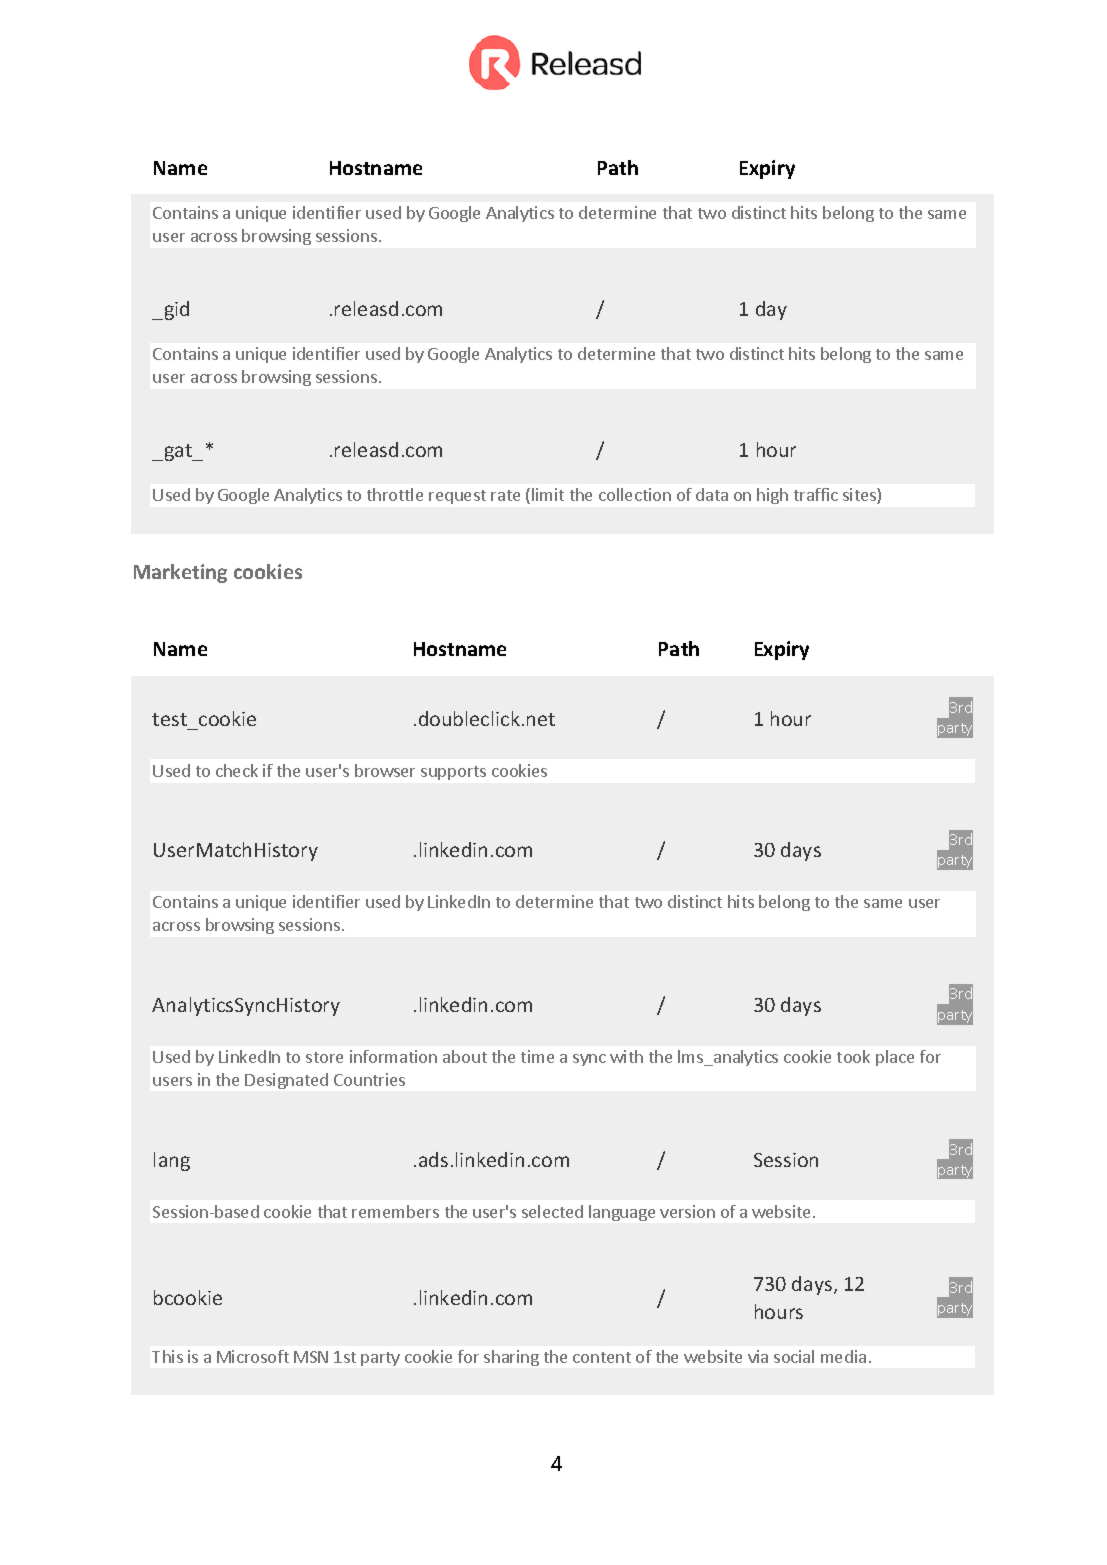  Describe the element at coordinates (895, 1058) in the screenshot. I see `place` at that location.
